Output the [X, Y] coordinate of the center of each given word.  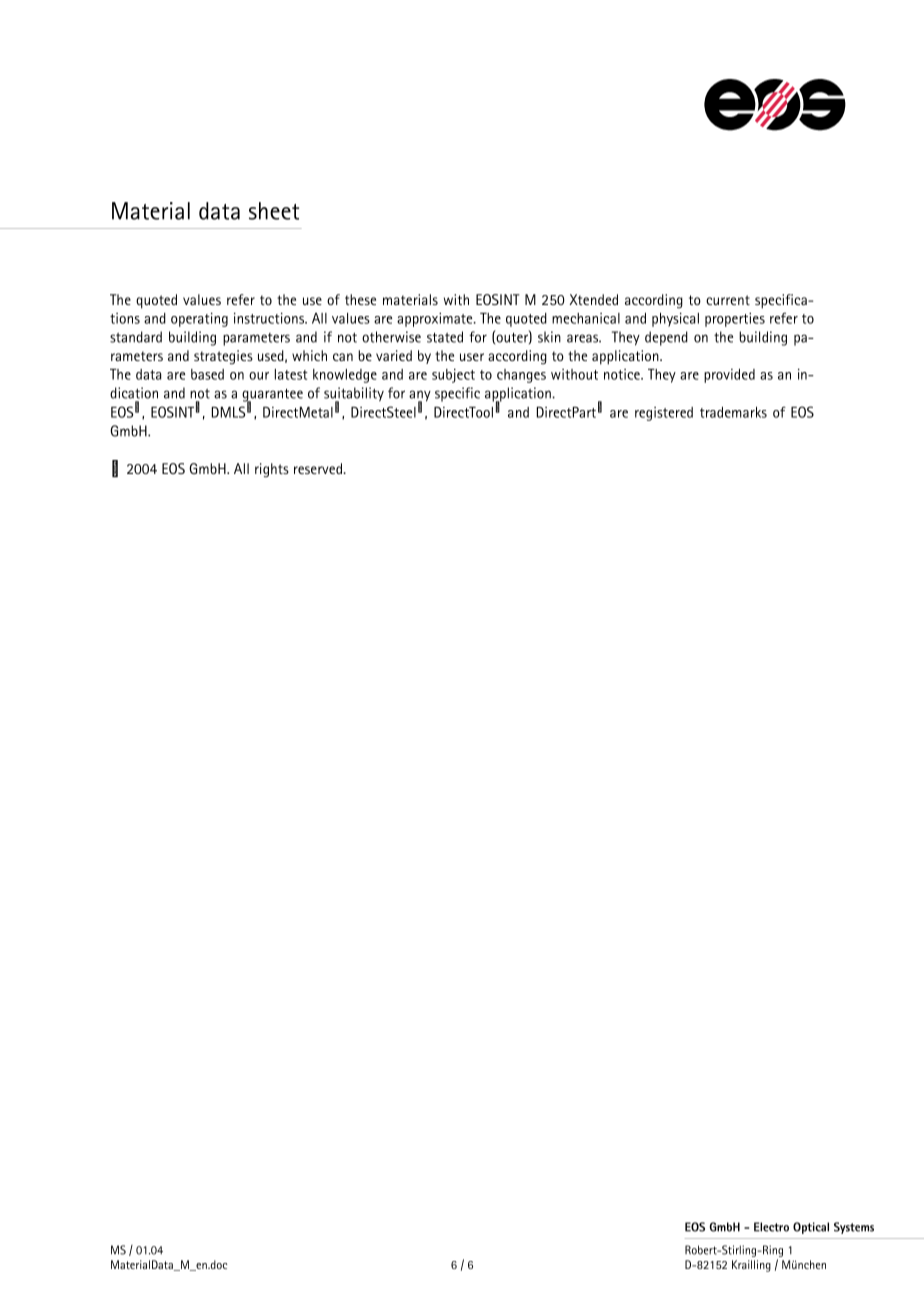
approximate [436, 320]
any [420, 397]
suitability [354, 395]
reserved [319, 468]
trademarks [733, 412]
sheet [274, 211]
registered [664, 414]
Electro [771, 1227]
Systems [854, 1228]
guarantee [272, 396]
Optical [811, 1228]
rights [272, 470]
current [728, 300]
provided [729, 376]
